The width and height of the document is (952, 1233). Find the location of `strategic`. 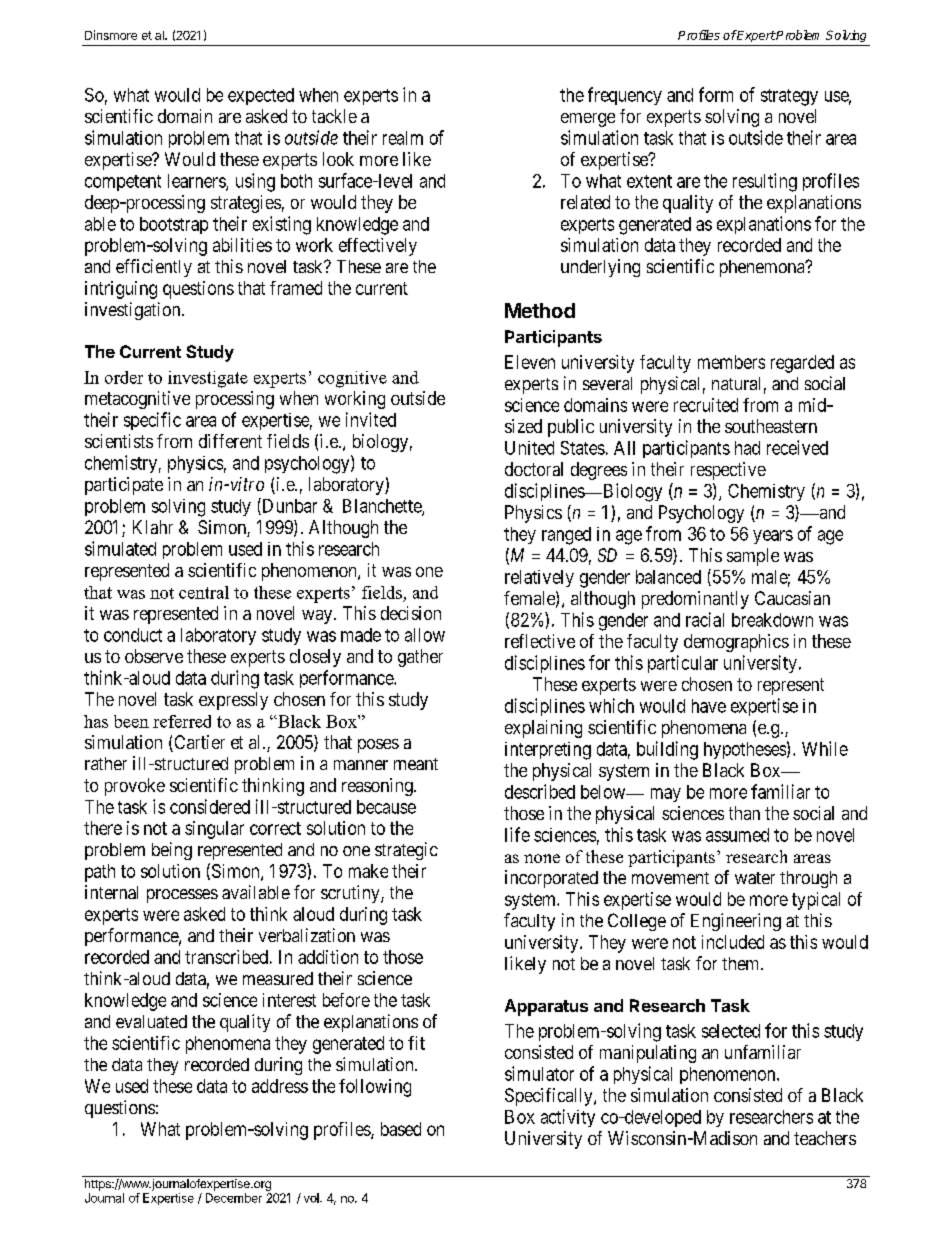

strategic is located at coordinates (406, 851).
